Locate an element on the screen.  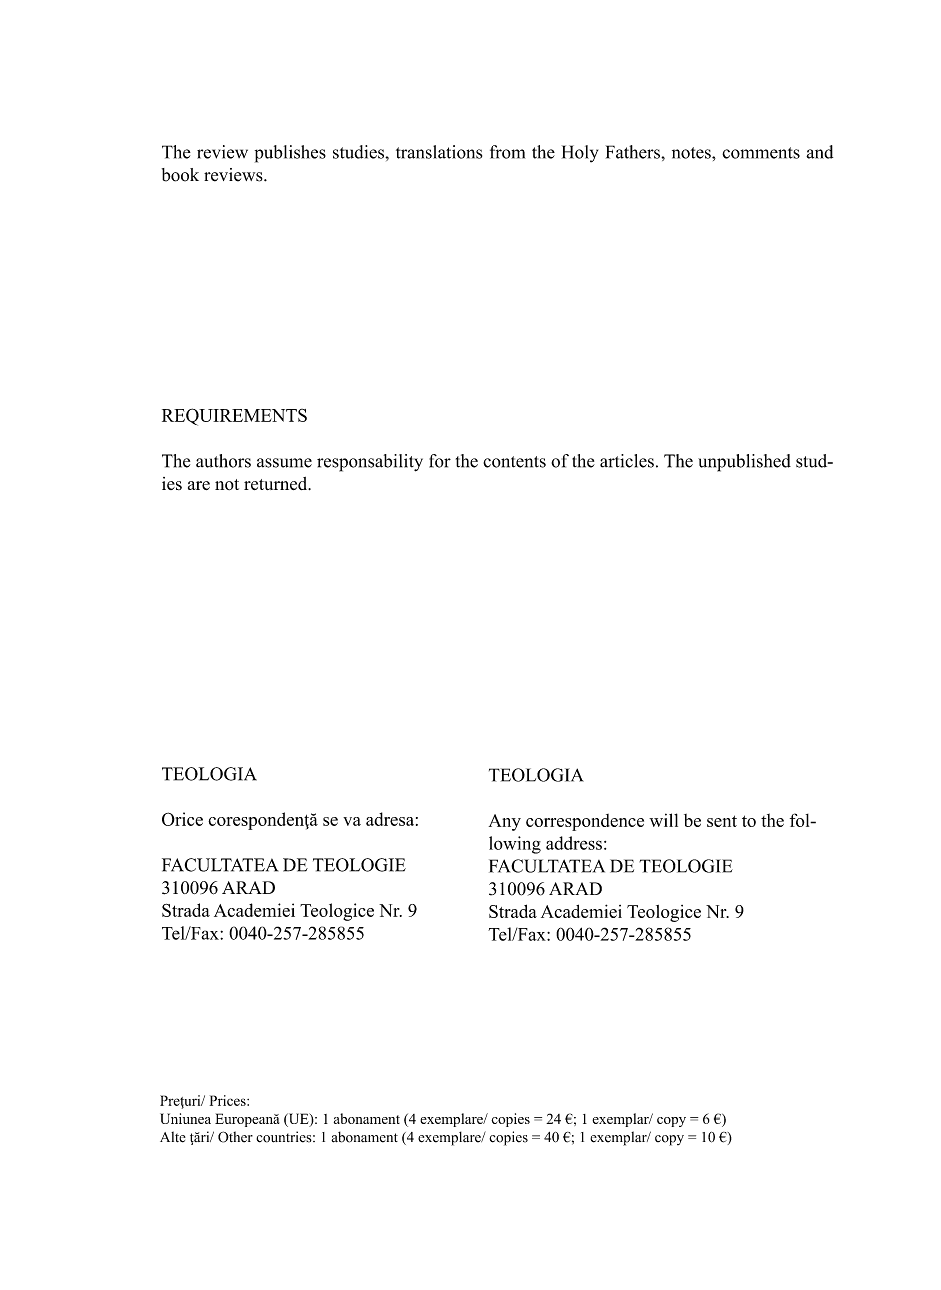
from is located at coordinates (507, 152).
